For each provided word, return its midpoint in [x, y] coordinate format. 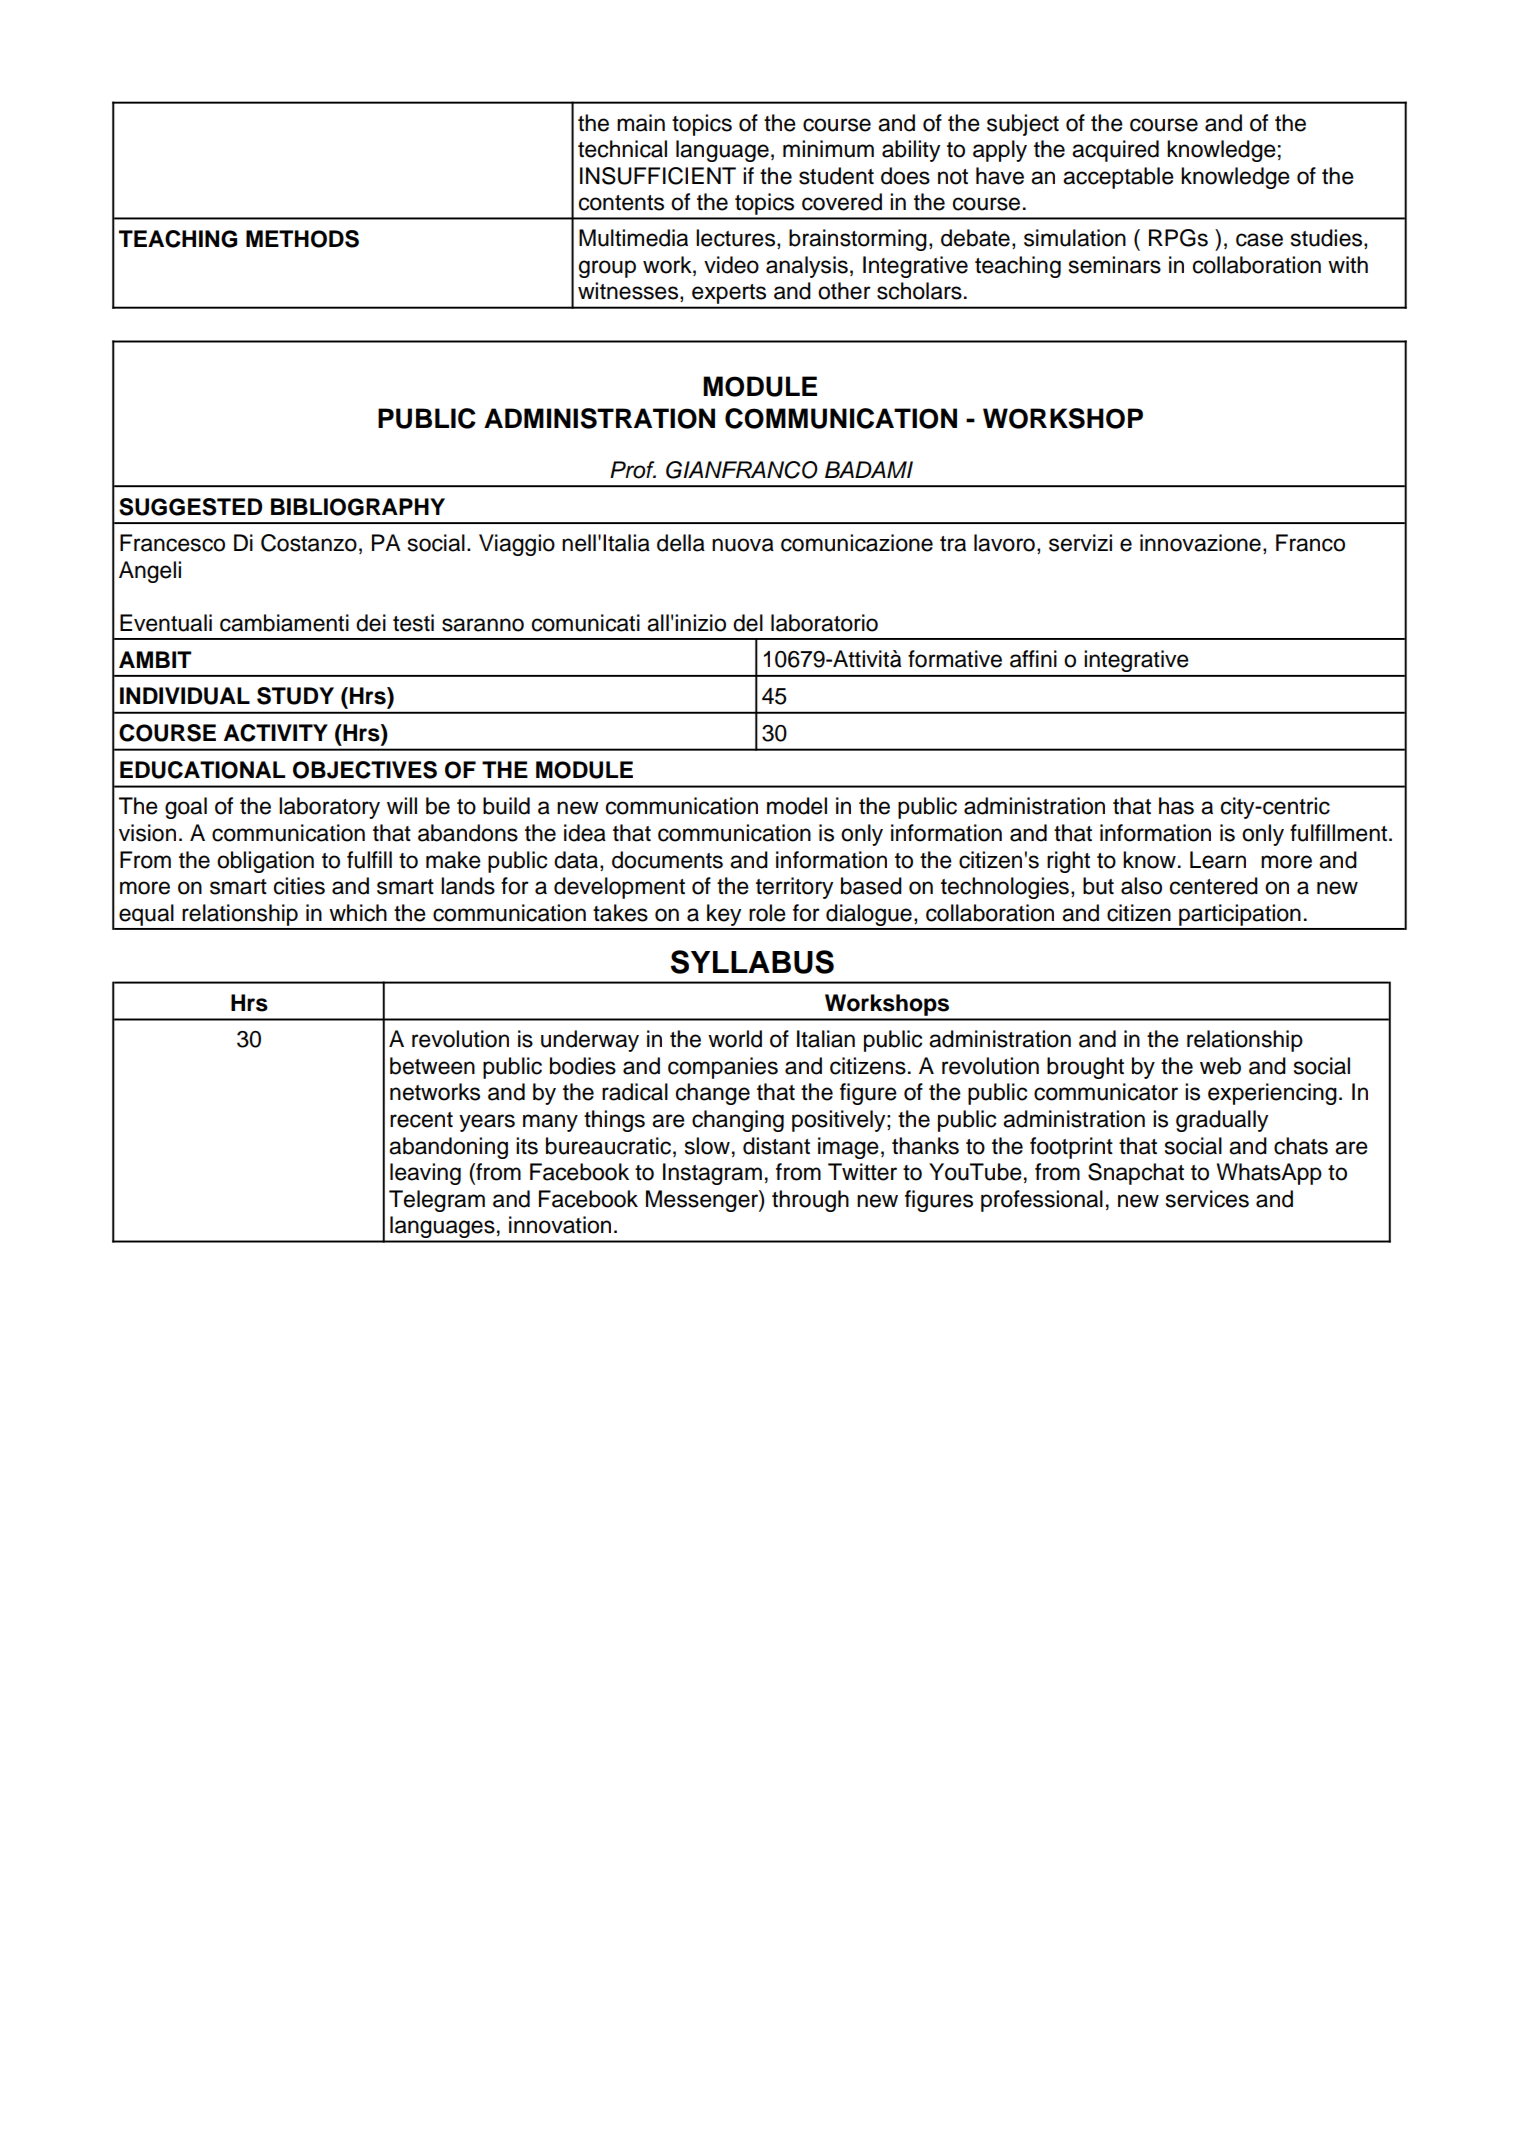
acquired [1115, 151]
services [1207, 1199]
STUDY [295, 696]
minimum [828, 149]
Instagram [712, 1174]
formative [955, 659]
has [1176, 806]
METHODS [302, 239]
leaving [425, 1174]
